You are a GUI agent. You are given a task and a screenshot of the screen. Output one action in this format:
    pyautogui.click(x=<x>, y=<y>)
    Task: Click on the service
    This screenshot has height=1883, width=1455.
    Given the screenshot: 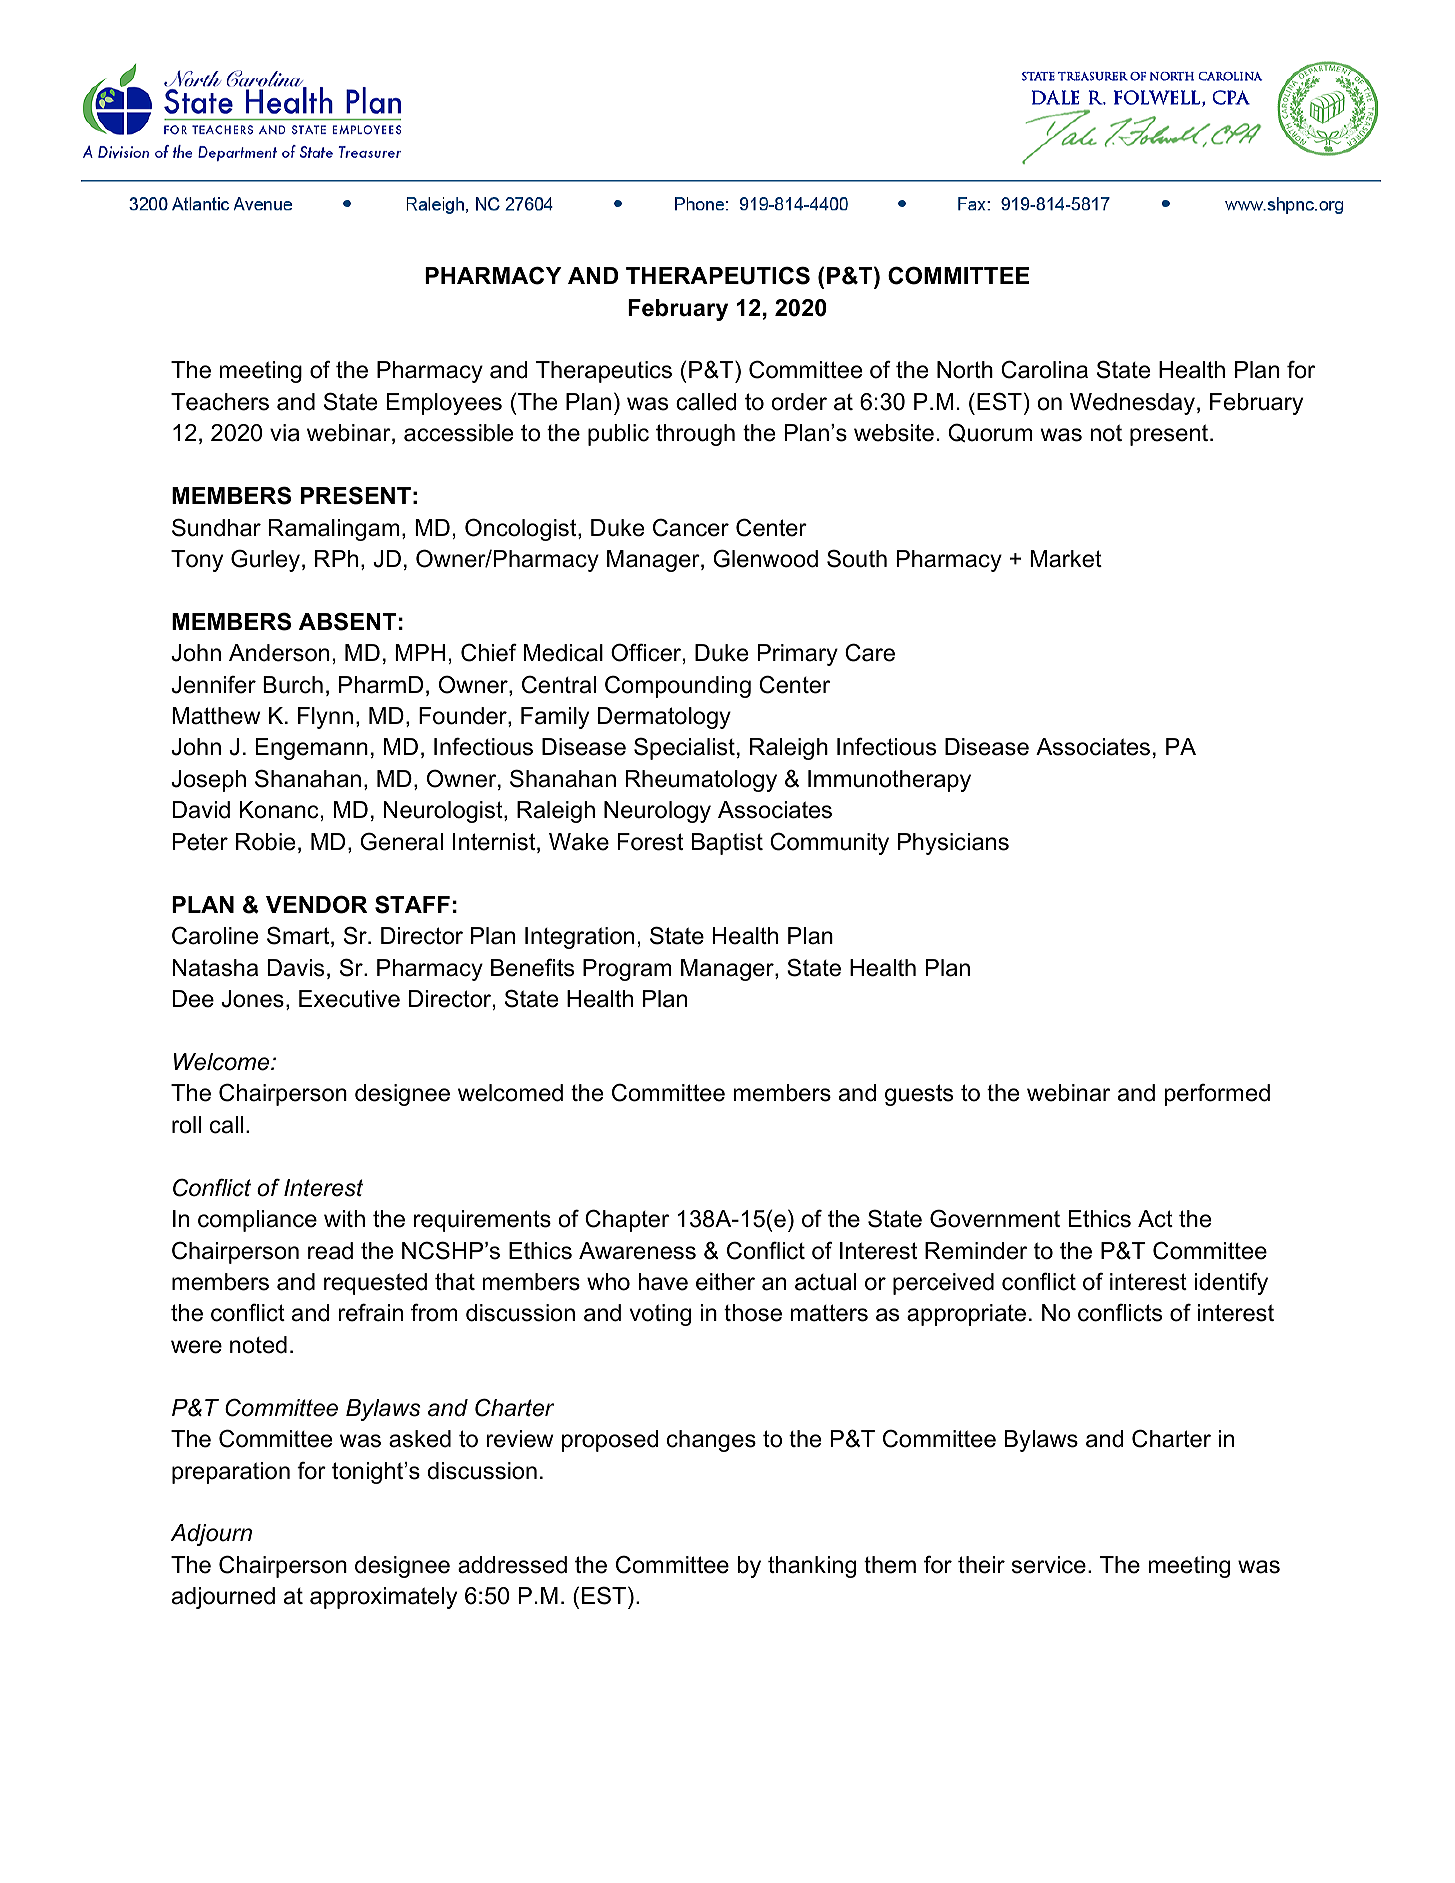 What is the action you would take?
    pyautogui.click(x=1049, y=1565)
